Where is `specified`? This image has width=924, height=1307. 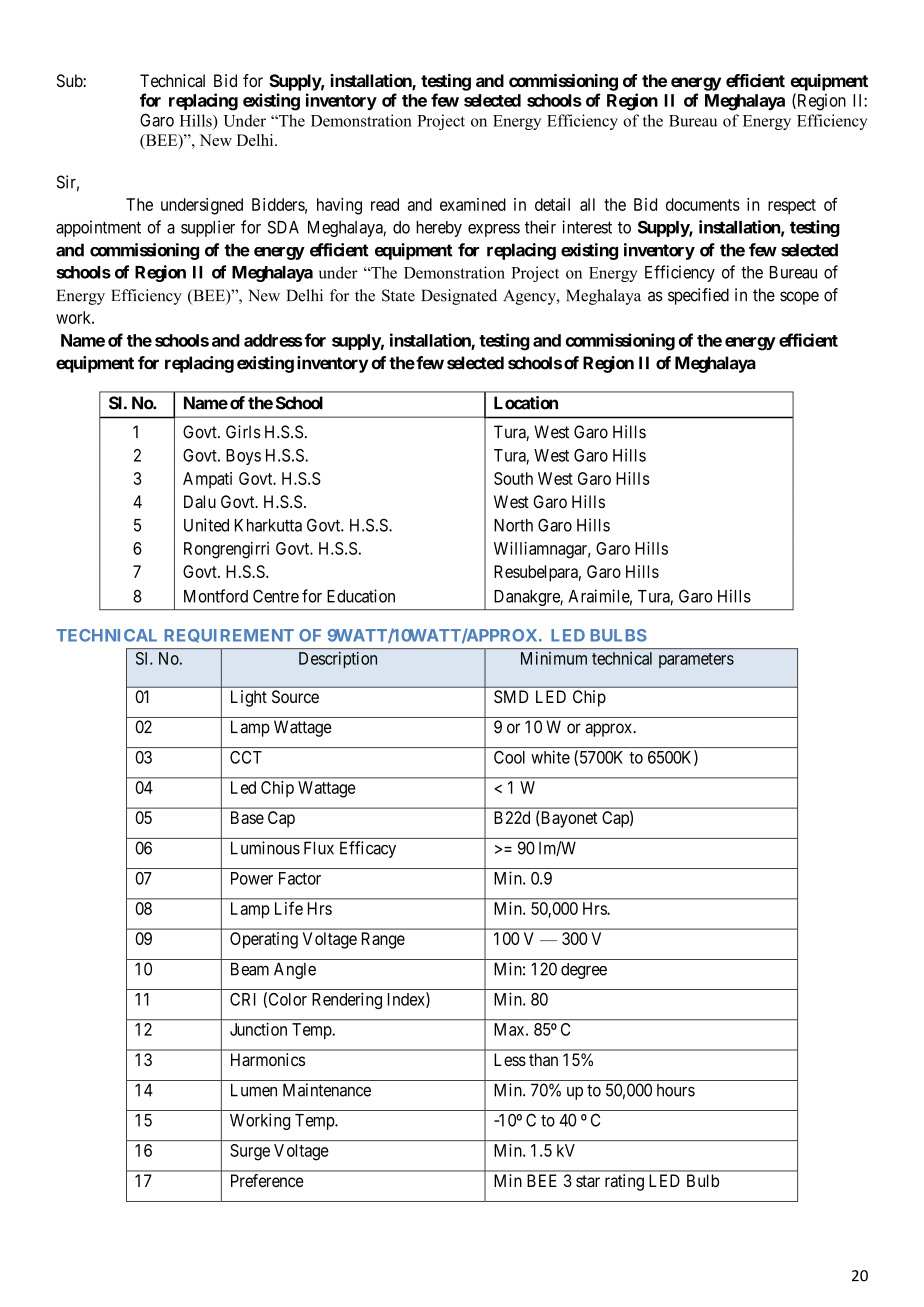 specified is located at coordinates (698, 296).
